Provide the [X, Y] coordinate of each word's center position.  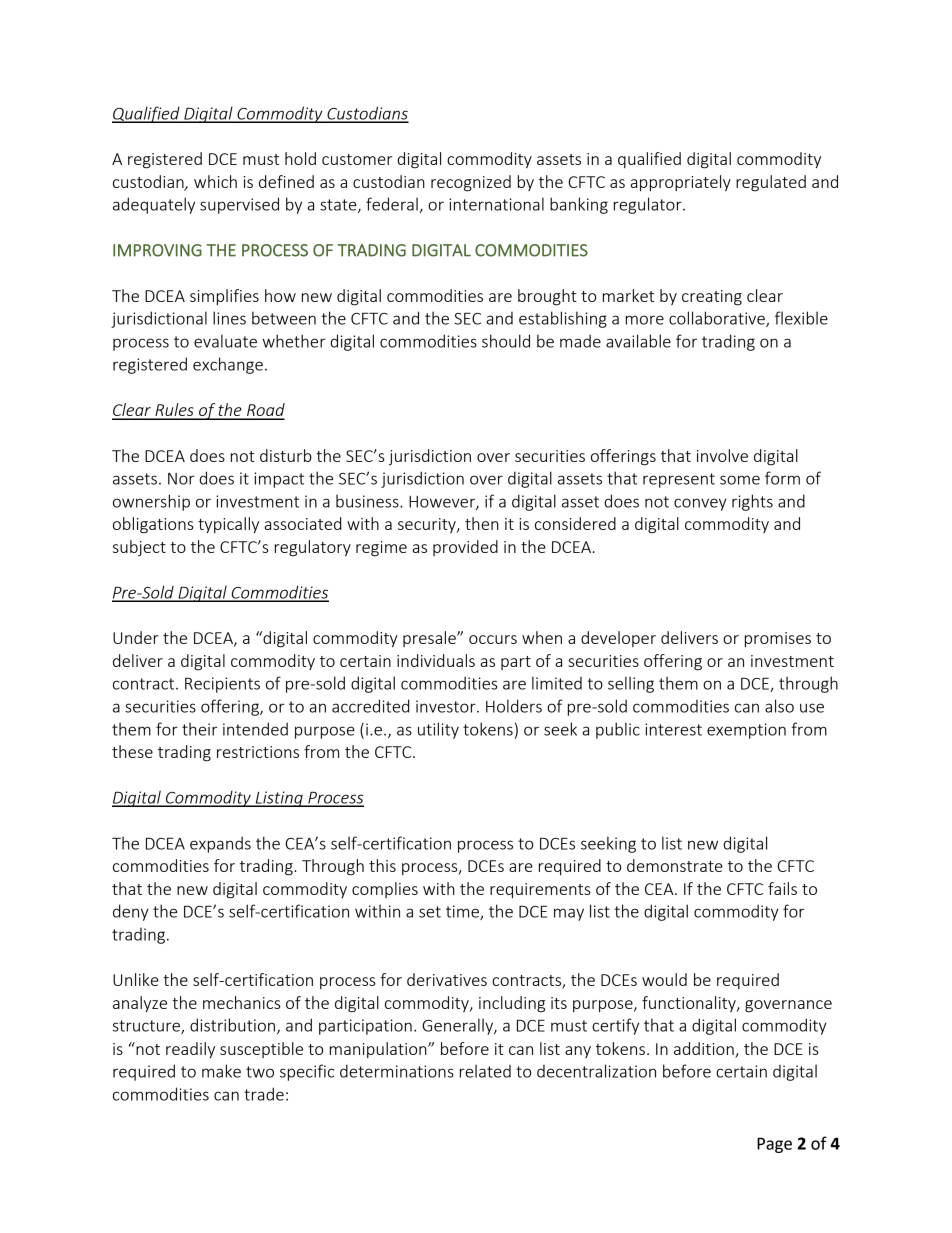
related [485, 1071]
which [215, 181]
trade [264, 1094]
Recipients [222, 685]
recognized [471, 183]
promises [778, 639]
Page [774, 1145]
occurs [493, 639]
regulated [771, 183]
